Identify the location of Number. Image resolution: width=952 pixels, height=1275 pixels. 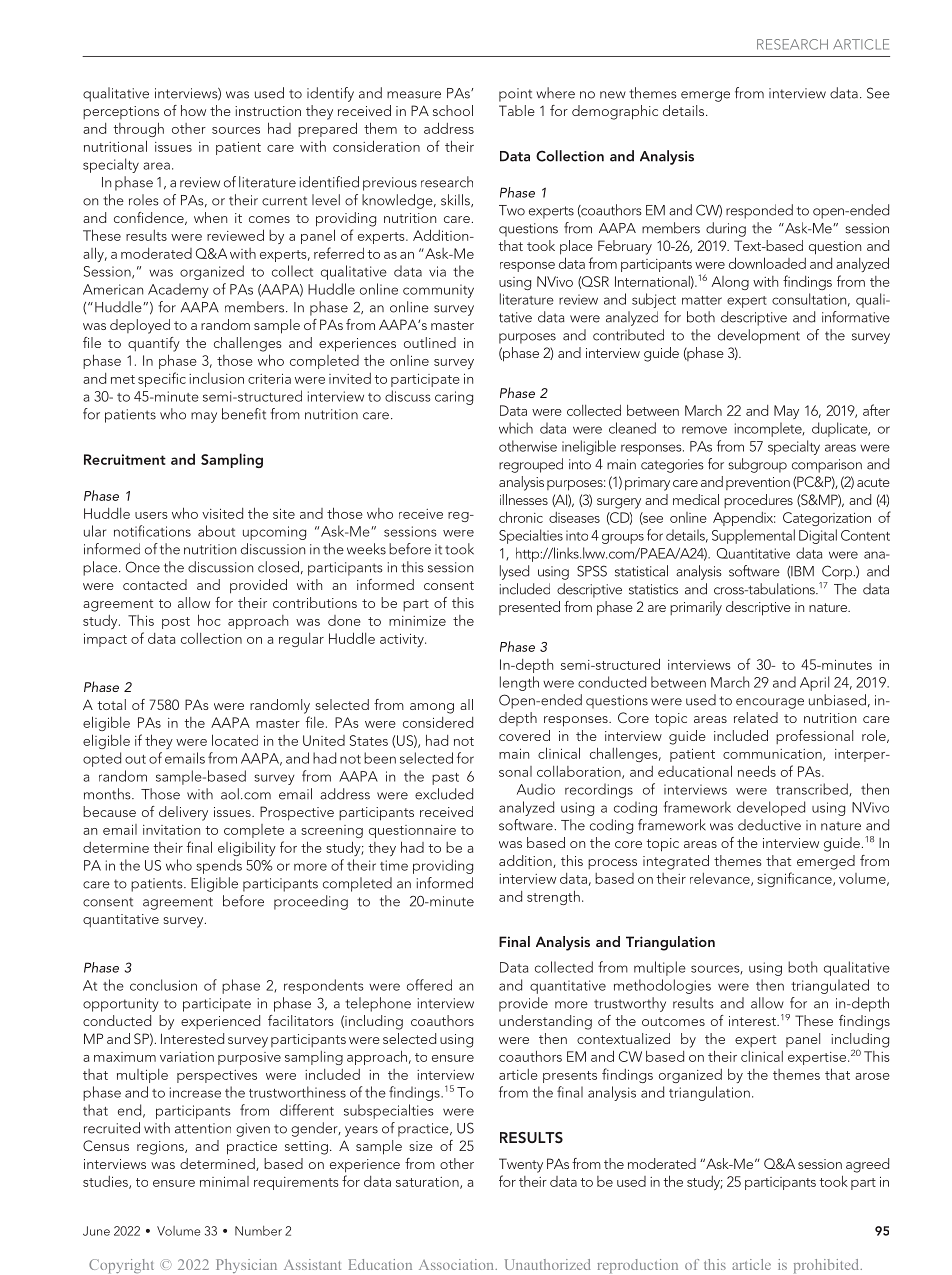
(258, 1231).
